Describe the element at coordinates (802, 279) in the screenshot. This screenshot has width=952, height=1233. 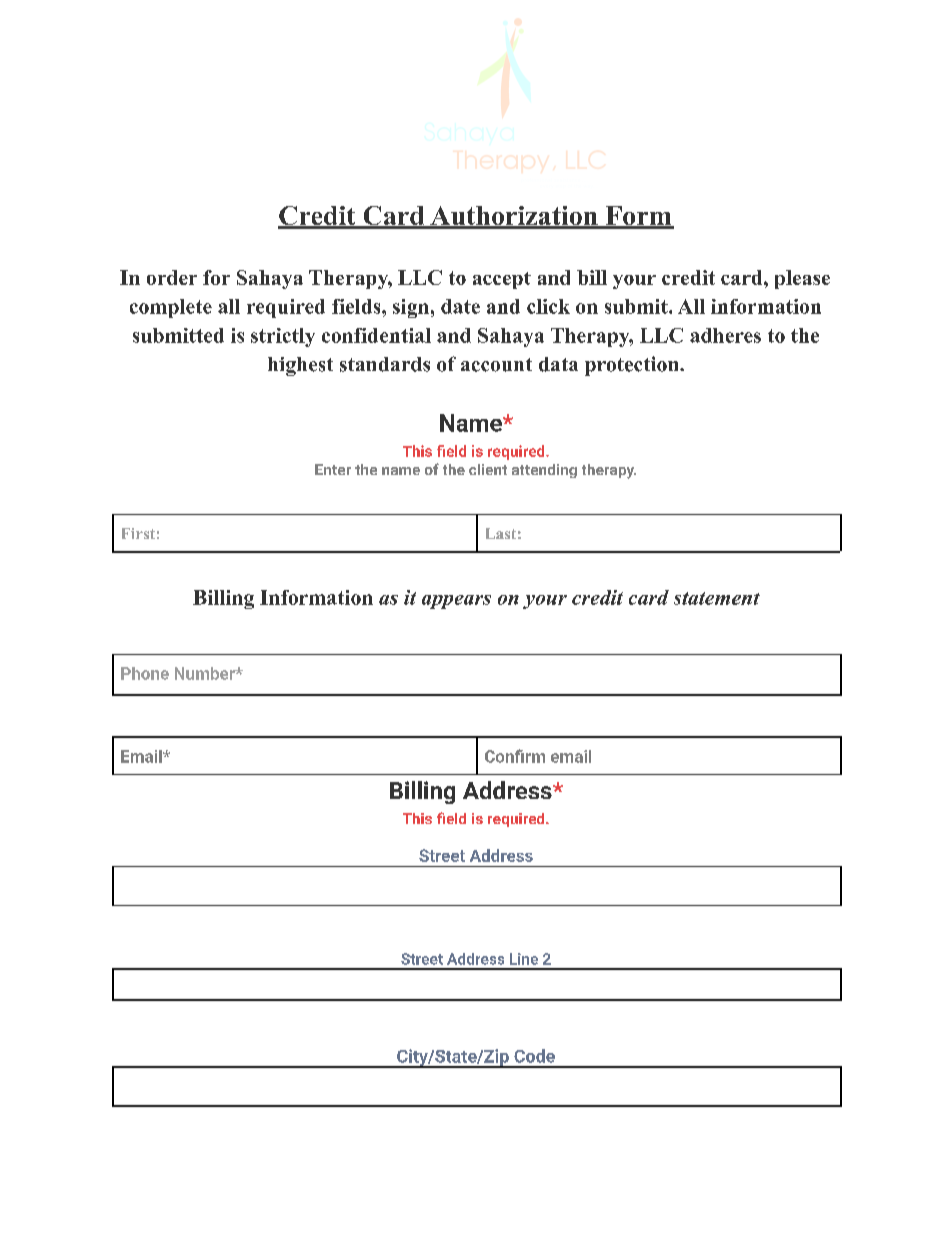
I see `please` at that location.
